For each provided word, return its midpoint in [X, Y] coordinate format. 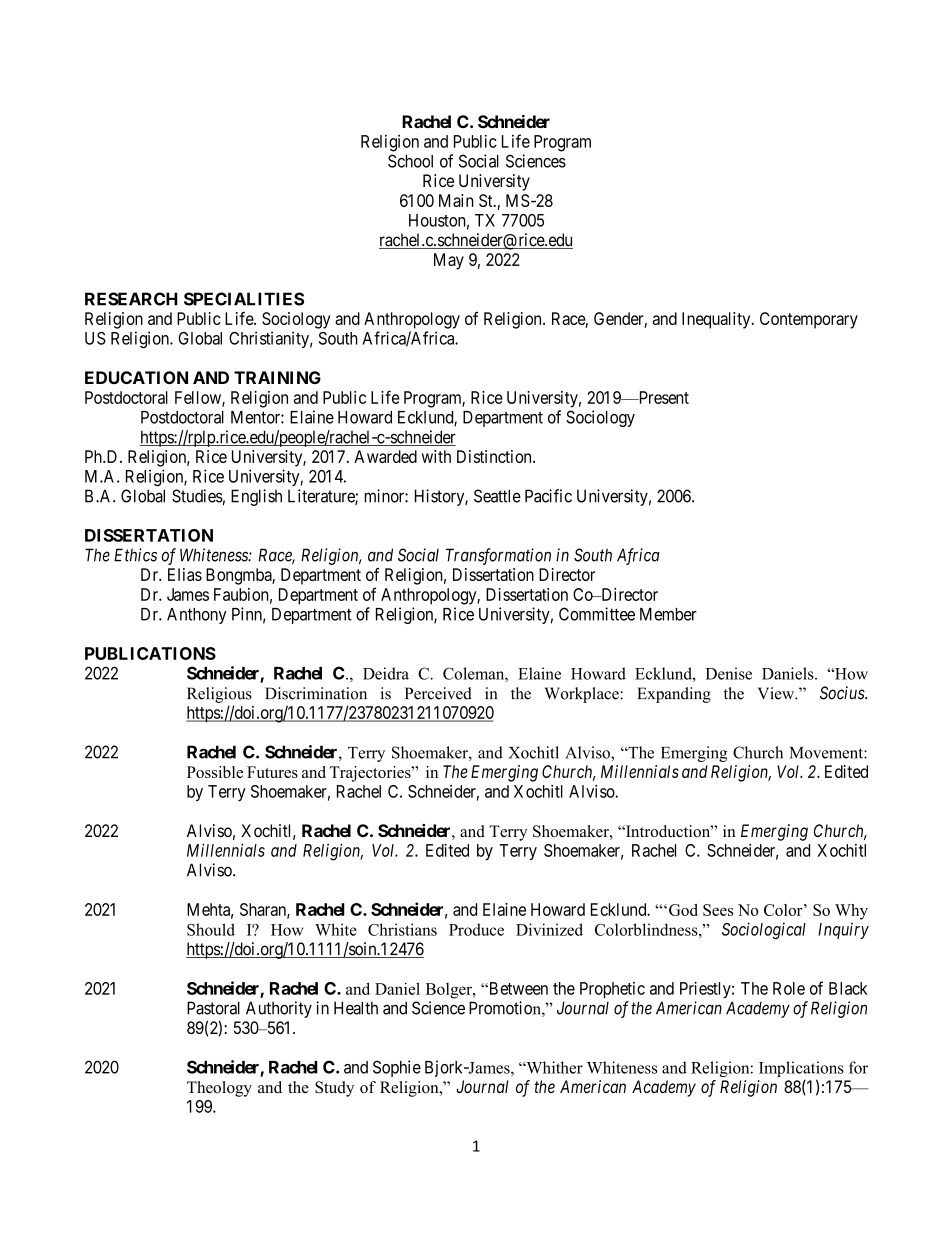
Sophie [397, 1068]
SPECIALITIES [244, 299]
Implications [801, 1070]
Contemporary [809, 320]
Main [456, 200]
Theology [219, 1089]
